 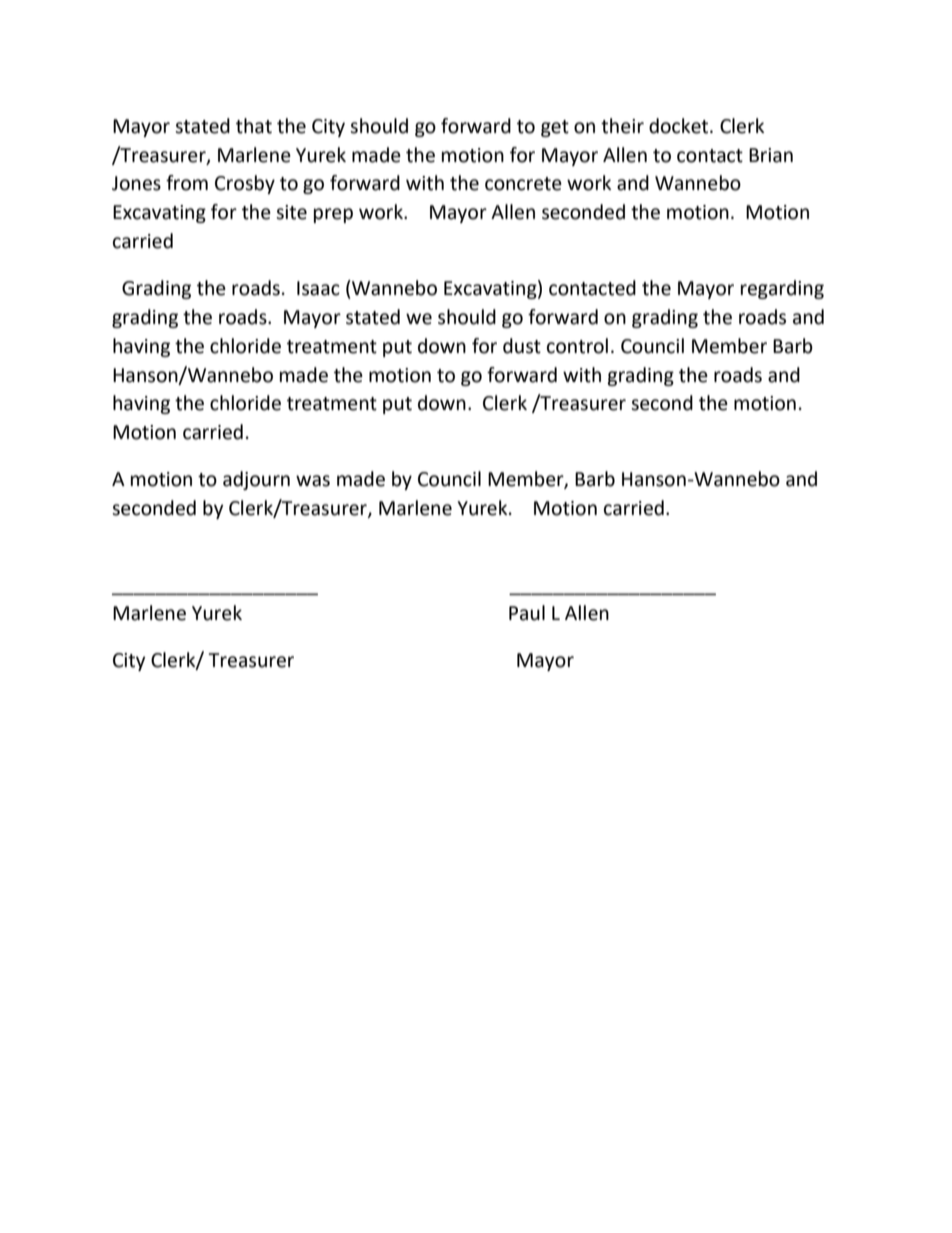 What do you see at coordinates (313, 481) in the page?
I see `was` at bounding box center [313, 481].
